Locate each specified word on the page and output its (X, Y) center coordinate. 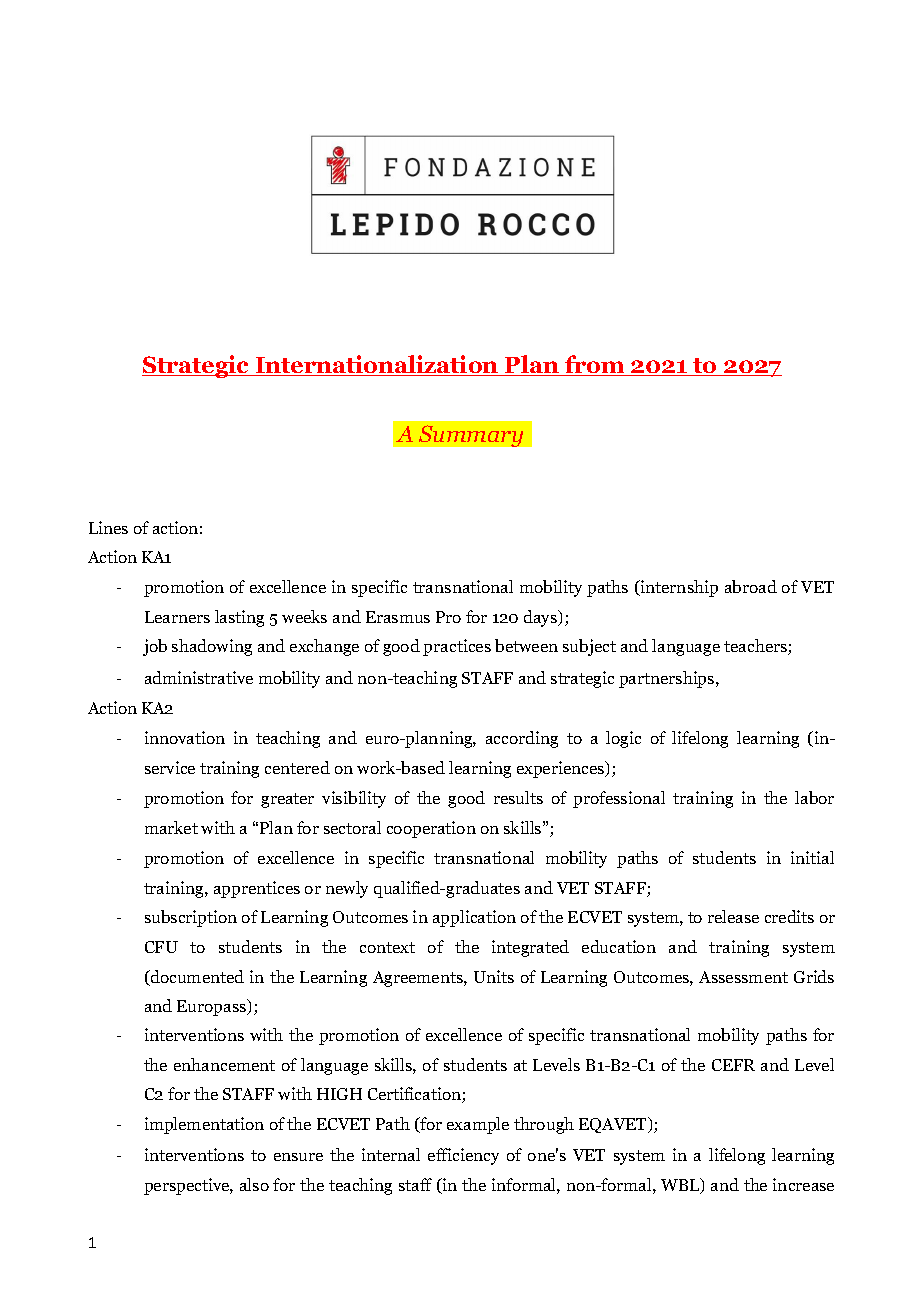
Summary (471, 436)
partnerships (668, 679)
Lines (108, 527)
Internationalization (377, 365)
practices (457, 647)
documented (196, 978)
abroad (751, 586)
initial (812, 857)
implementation (204, 1125)
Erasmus (398, 617)
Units (494, 976)
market (171, 827)
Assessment (743, 977)
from (595, 365)
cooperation (431, 829)
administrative (199, 677)
